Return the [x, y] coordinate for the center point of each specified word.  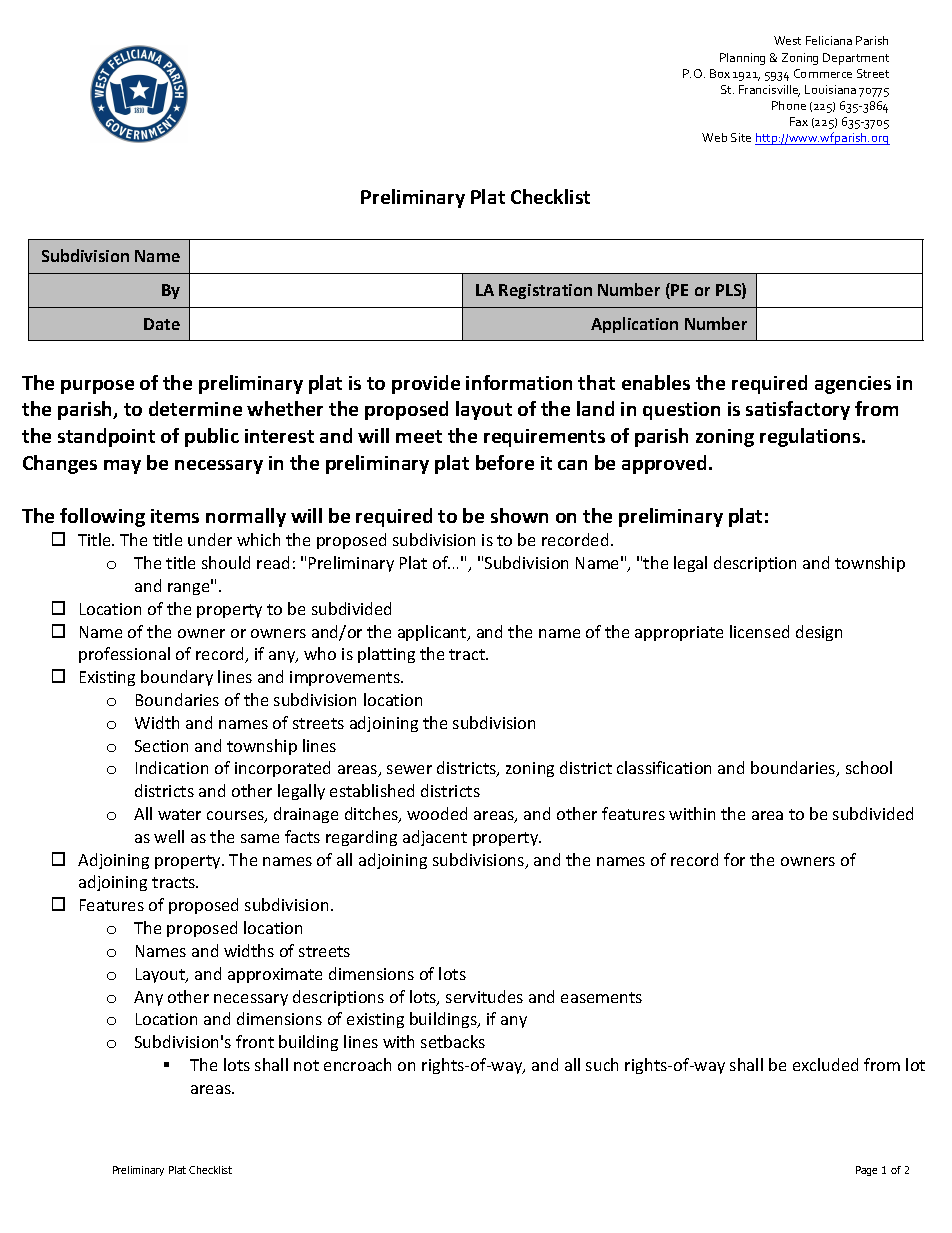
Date [162, 324]
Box [720, 73]
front [255, 1041]
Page [866, 1171]
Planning [742, 59]
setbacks [453, 1041]
